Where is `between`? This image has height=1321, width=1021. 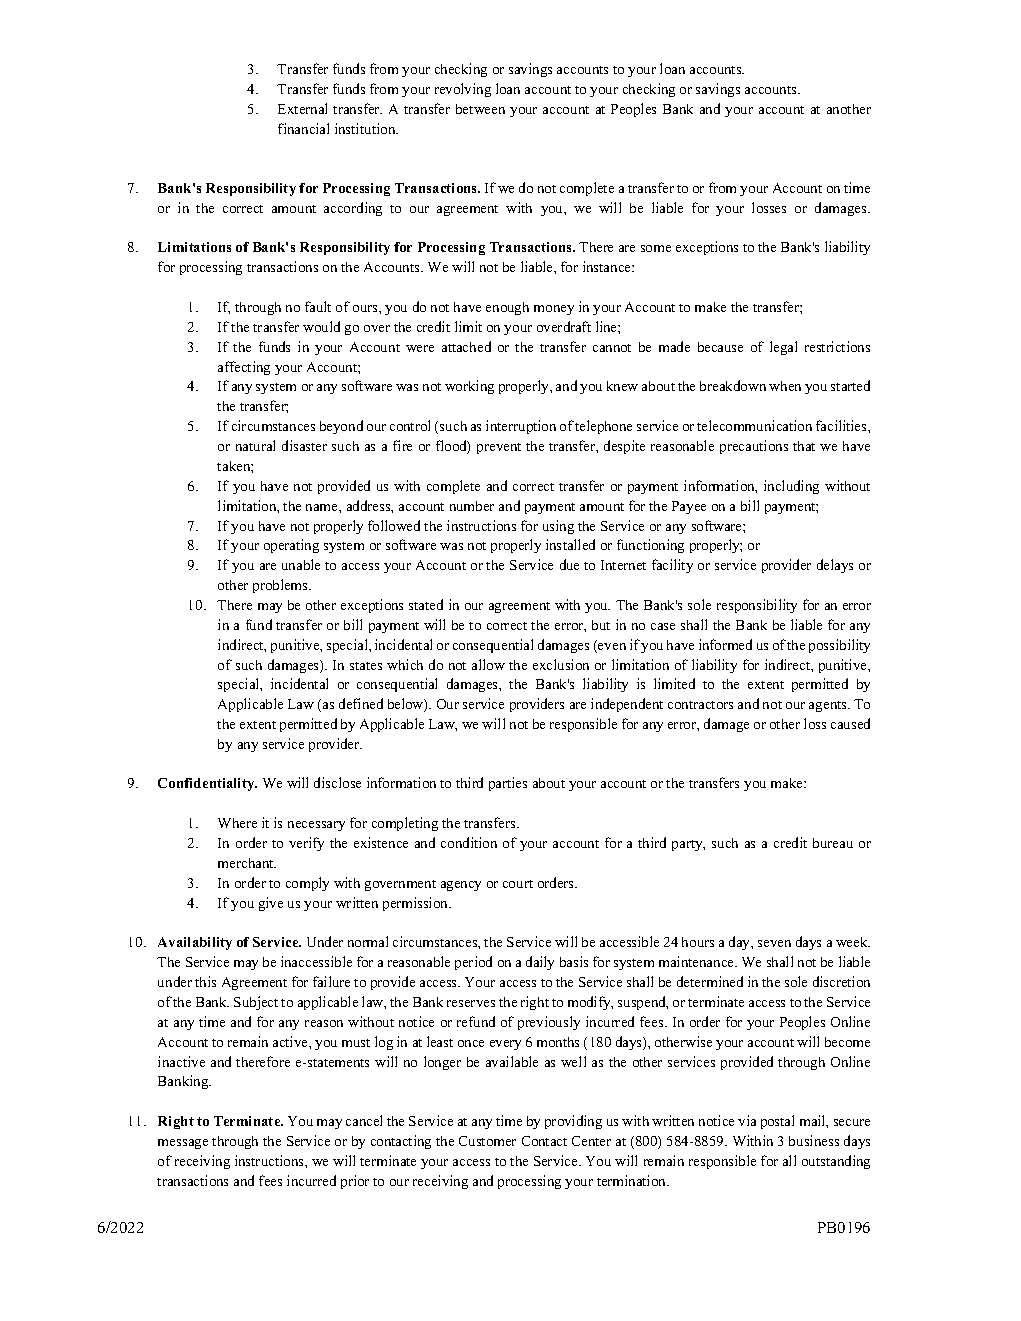 between is located at coordinates (480, 109).
